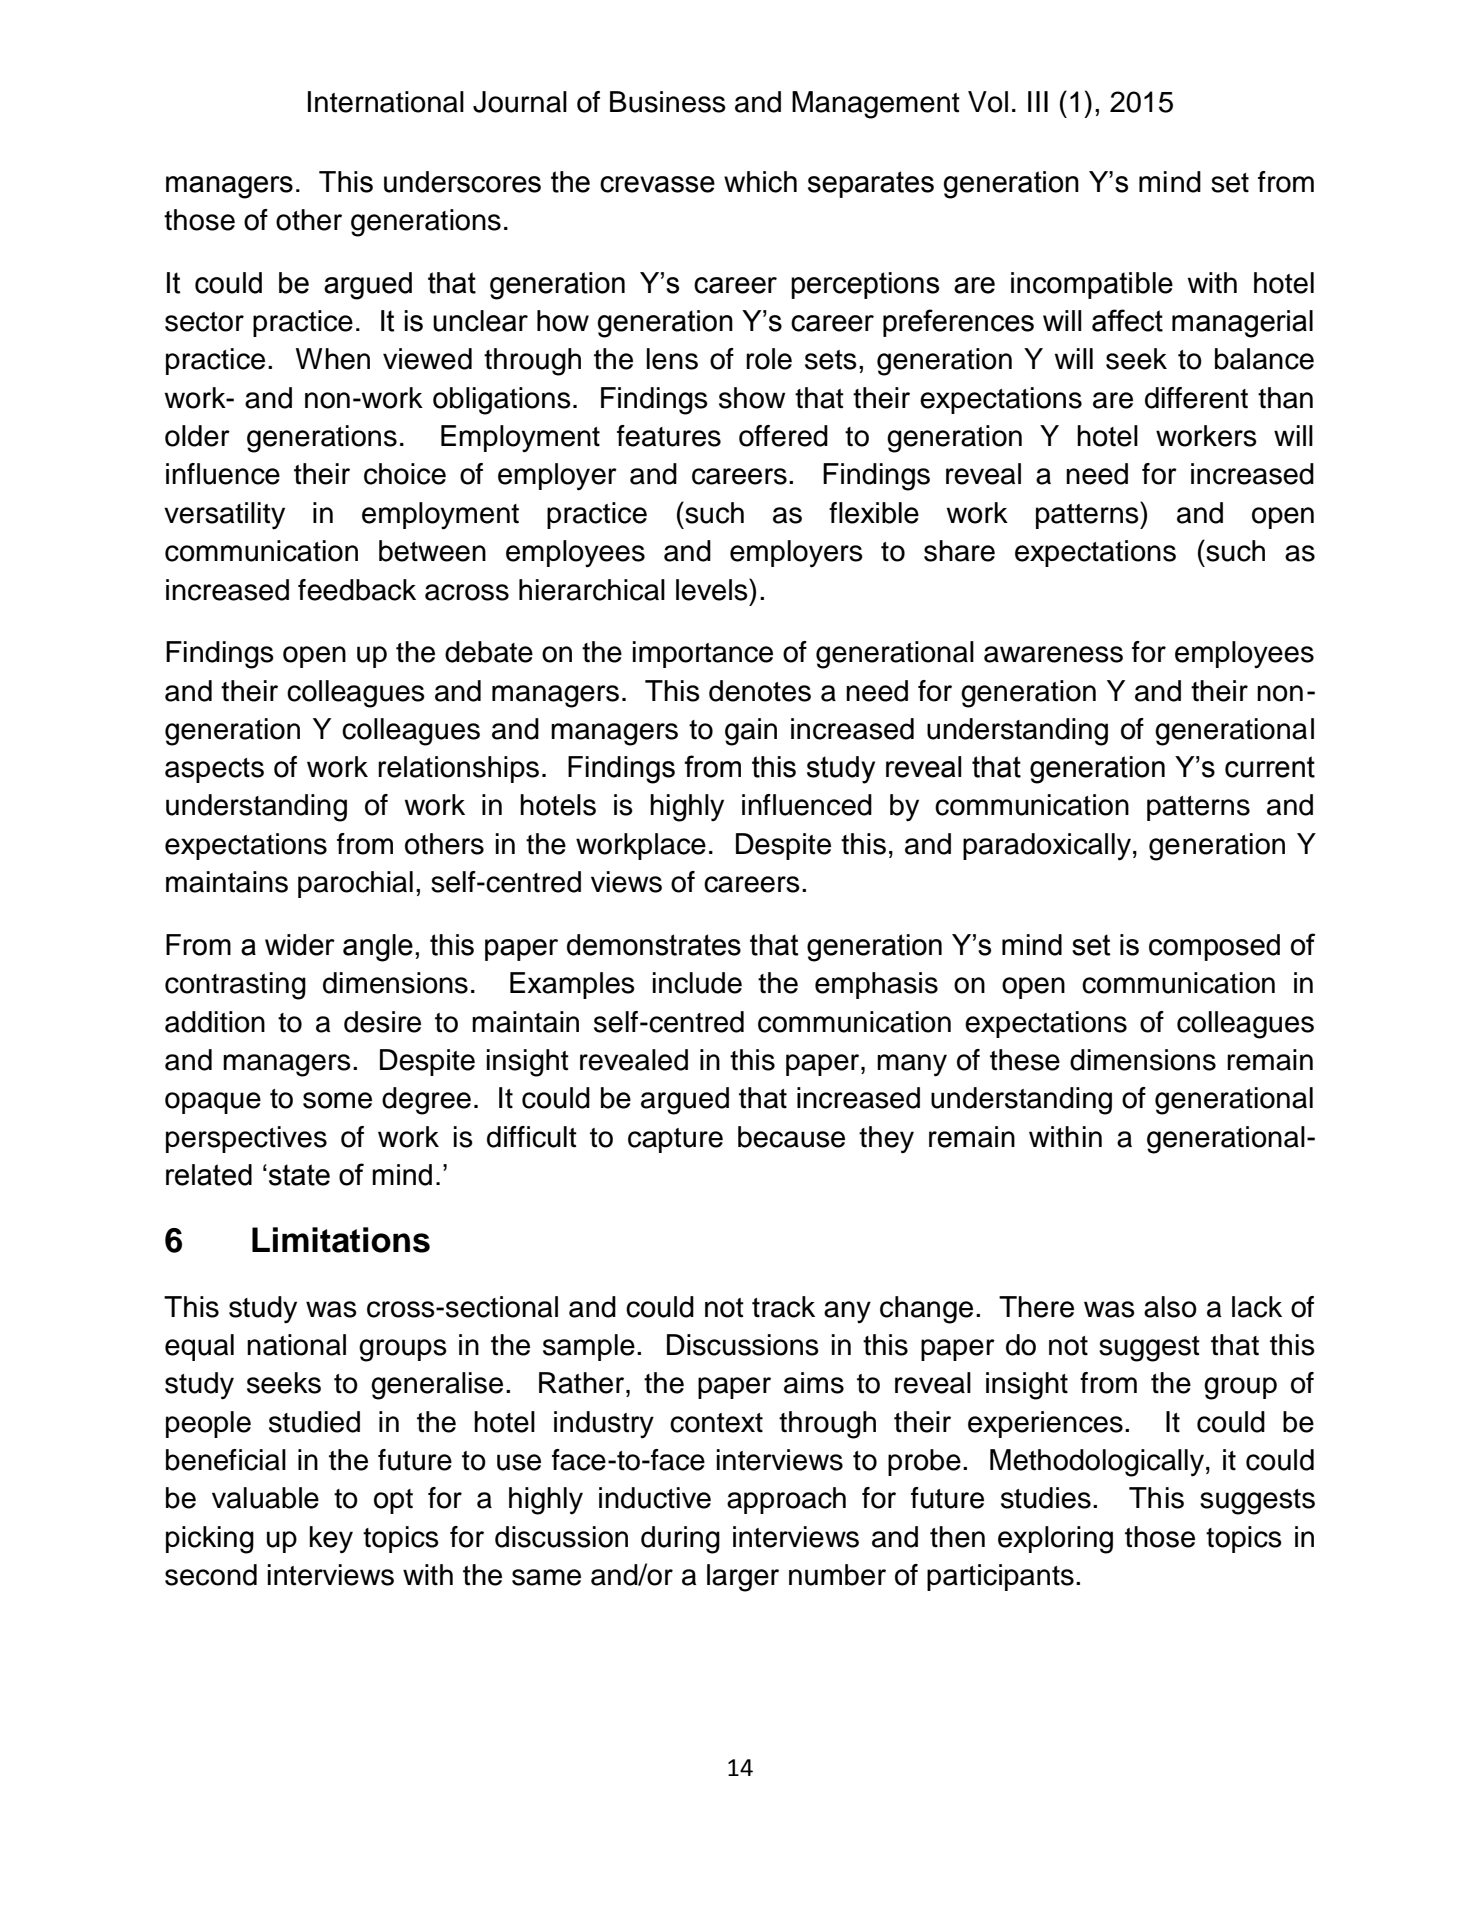 The width and height of the screenshot is (1480, 1915). I want to click on Limitations, so click(341, 1240).
